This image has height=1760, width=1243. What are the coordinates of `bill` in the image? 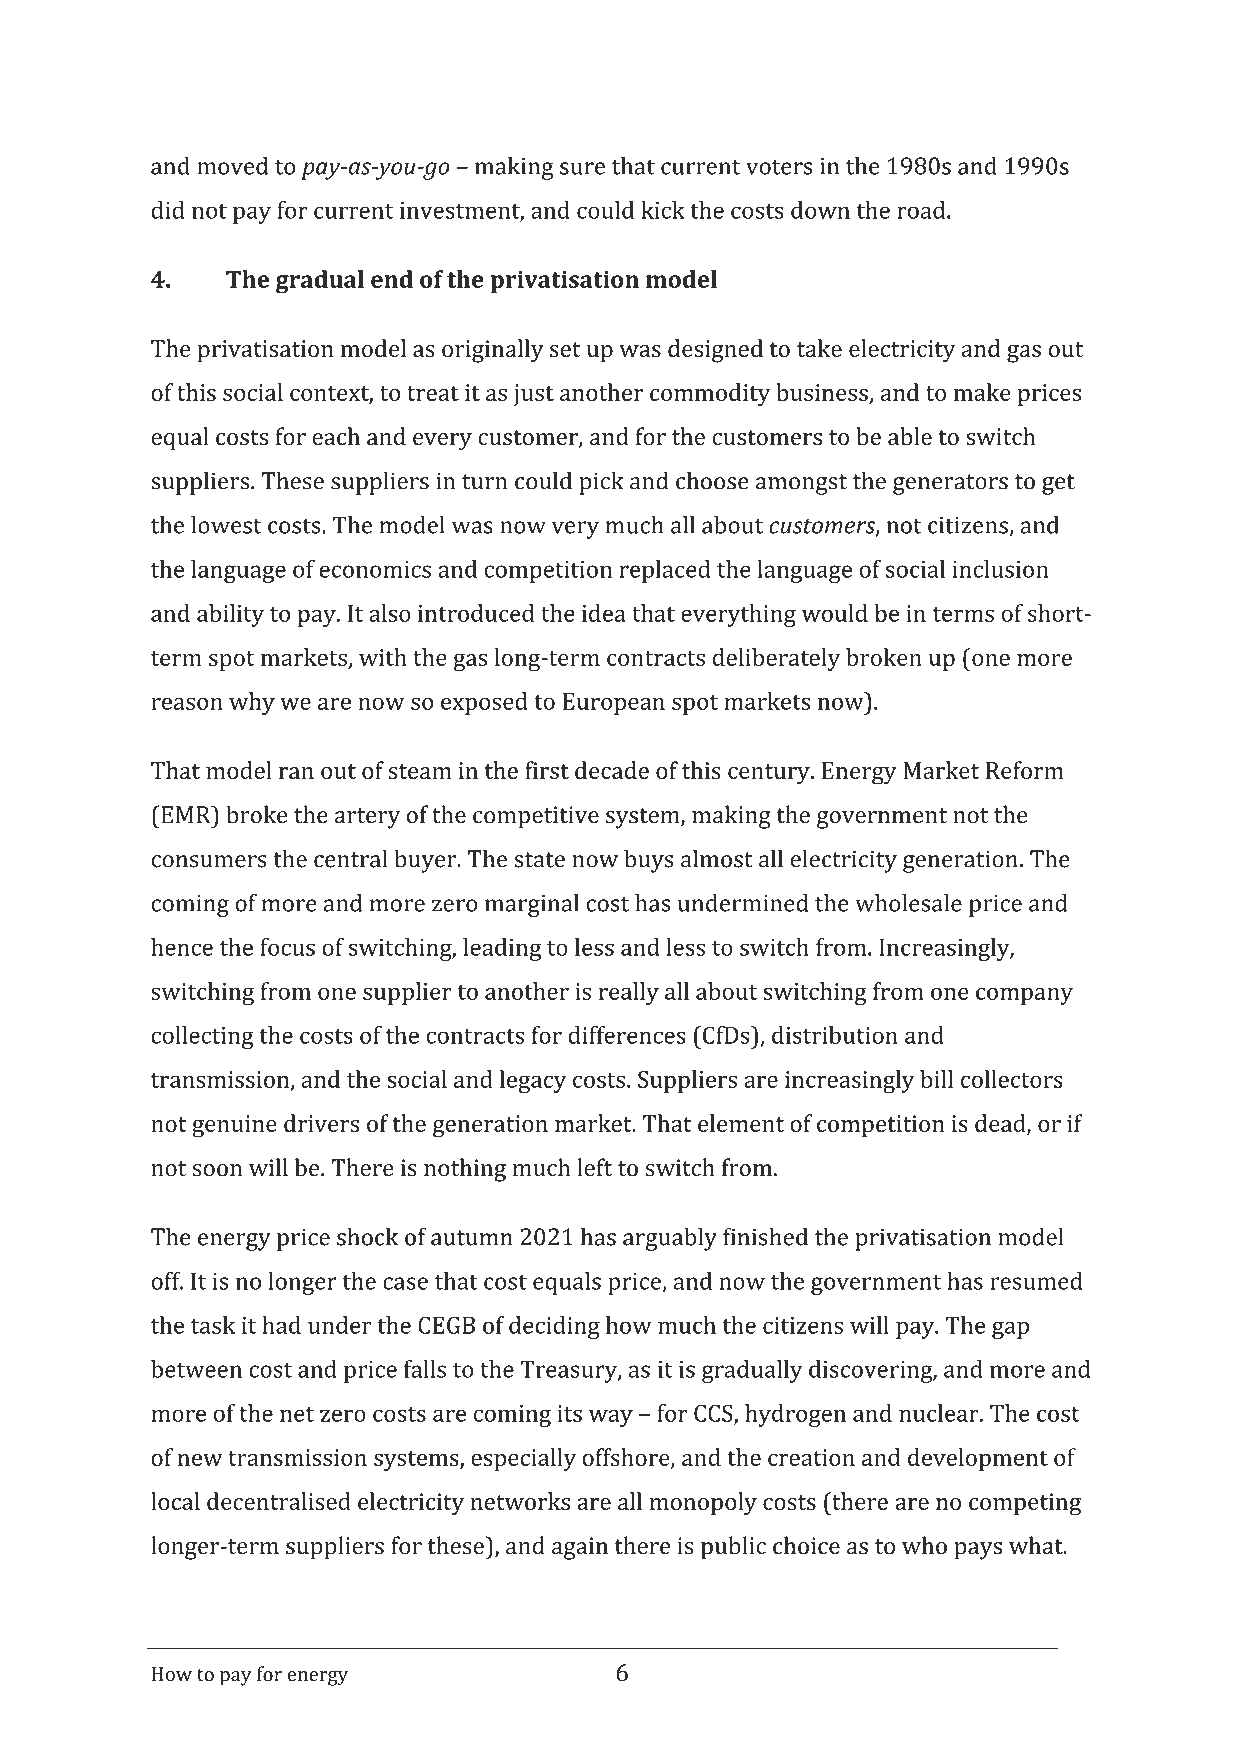 It's located at (936, 1079).
